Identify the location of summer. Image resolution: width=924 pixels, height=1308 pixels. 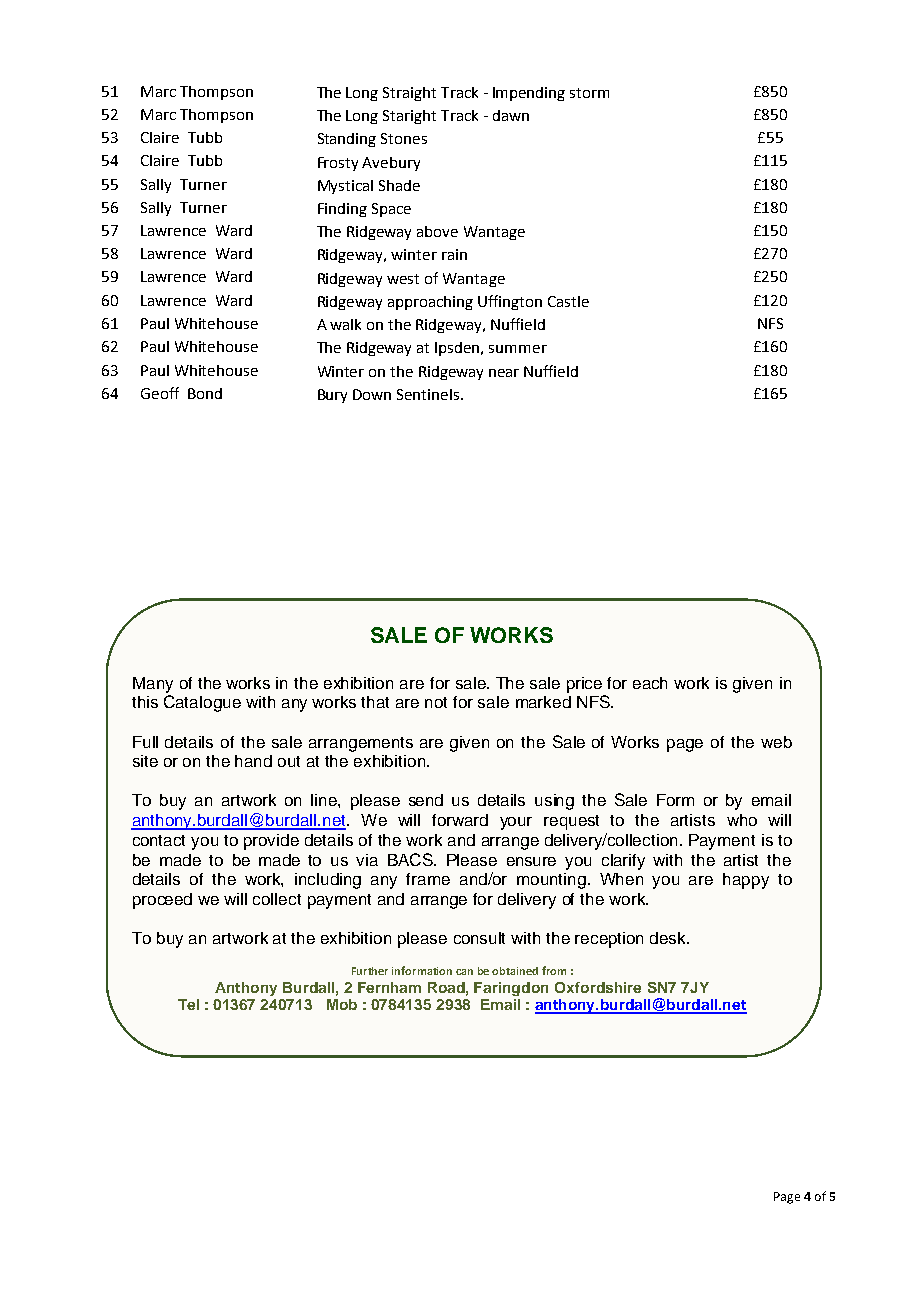
(518, 349).
